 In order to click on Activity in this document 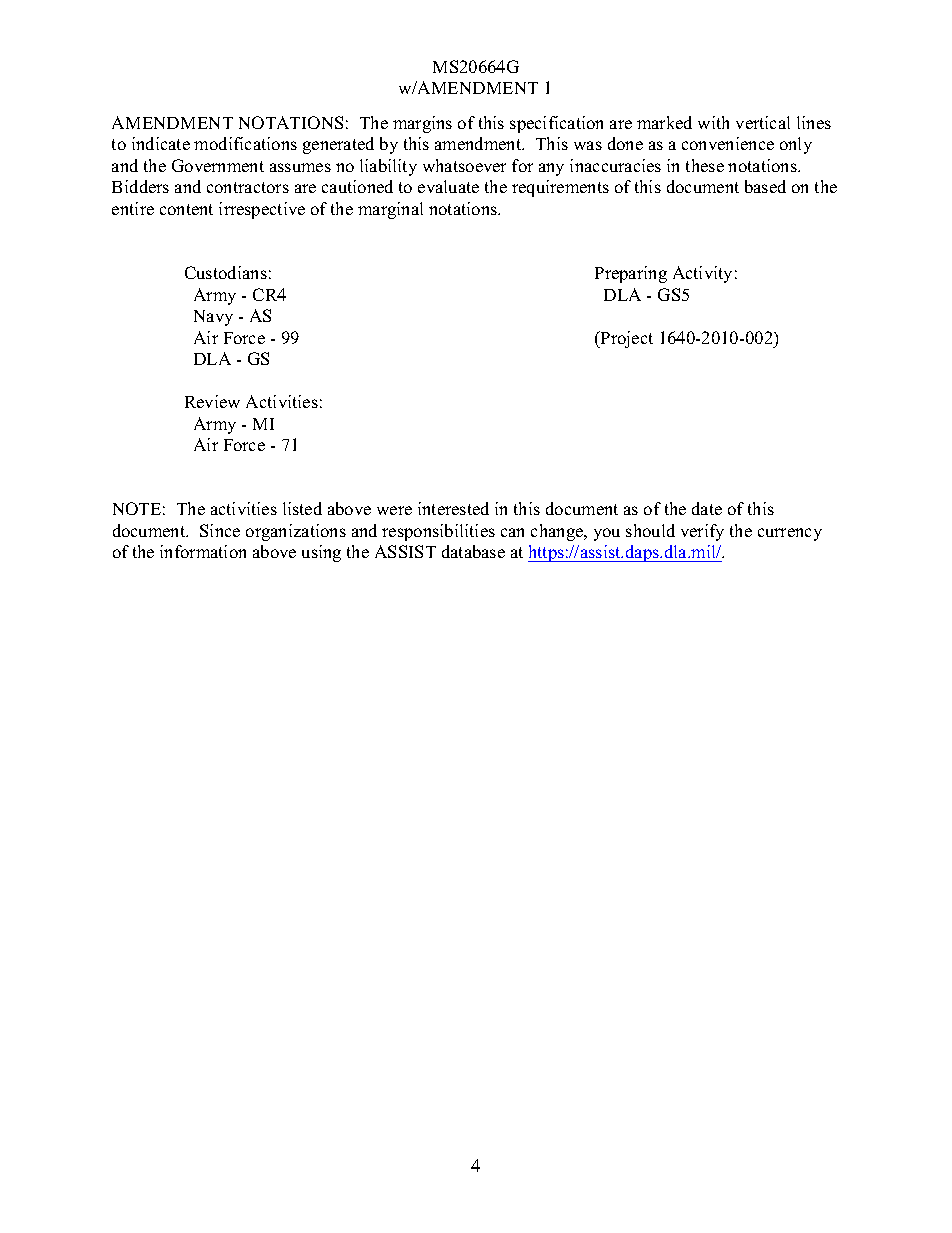, I will do `click(702, 274)`.
